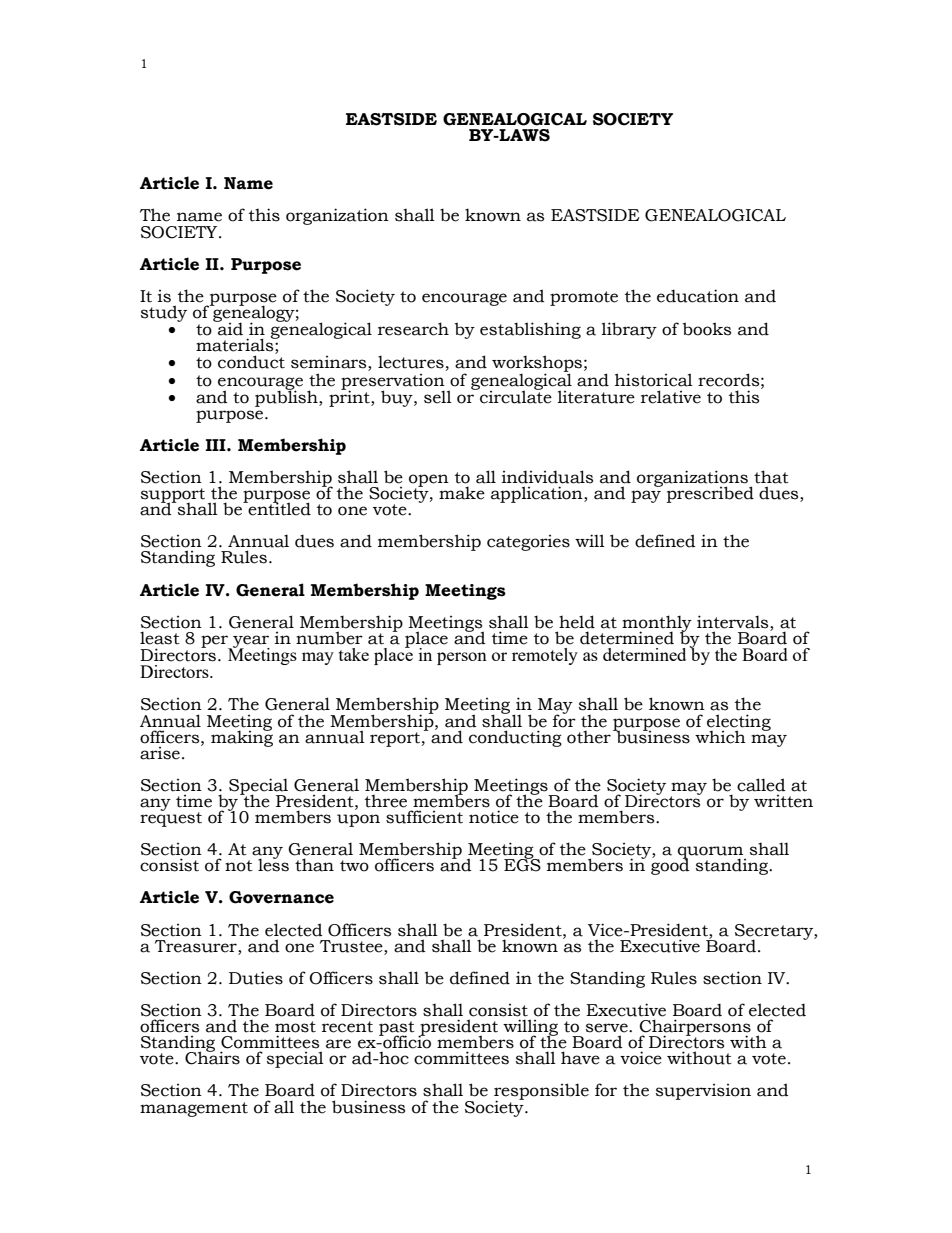  What do you see at coordinates (712, 853) in the screenshot?
I see `quorum` at bounding box center [712, 853].
